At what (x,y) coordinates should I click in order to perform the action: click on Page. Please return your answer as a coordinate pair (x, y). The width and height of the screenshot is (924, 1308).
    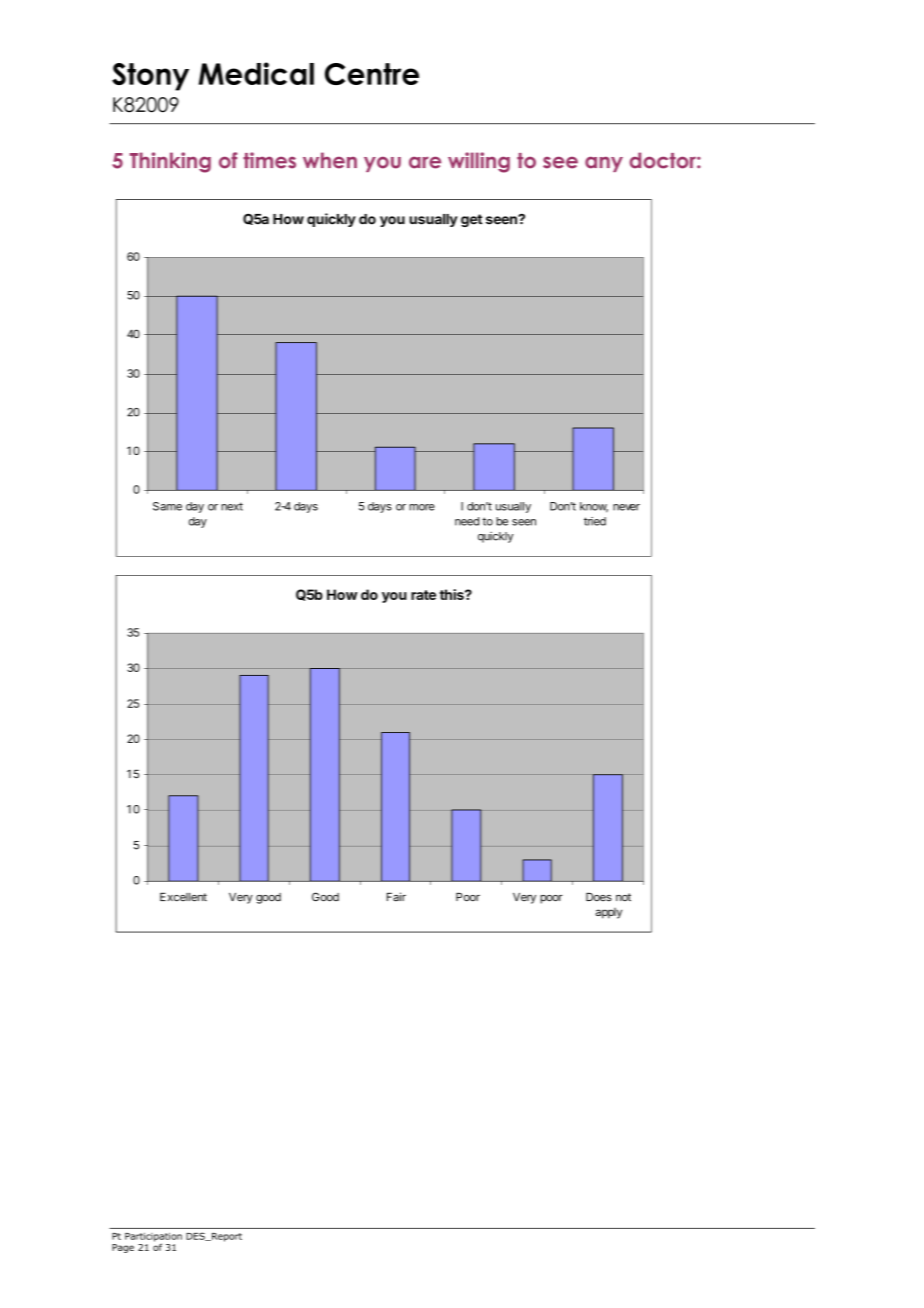
    Looking at the image, I should click on (123, 1248).
